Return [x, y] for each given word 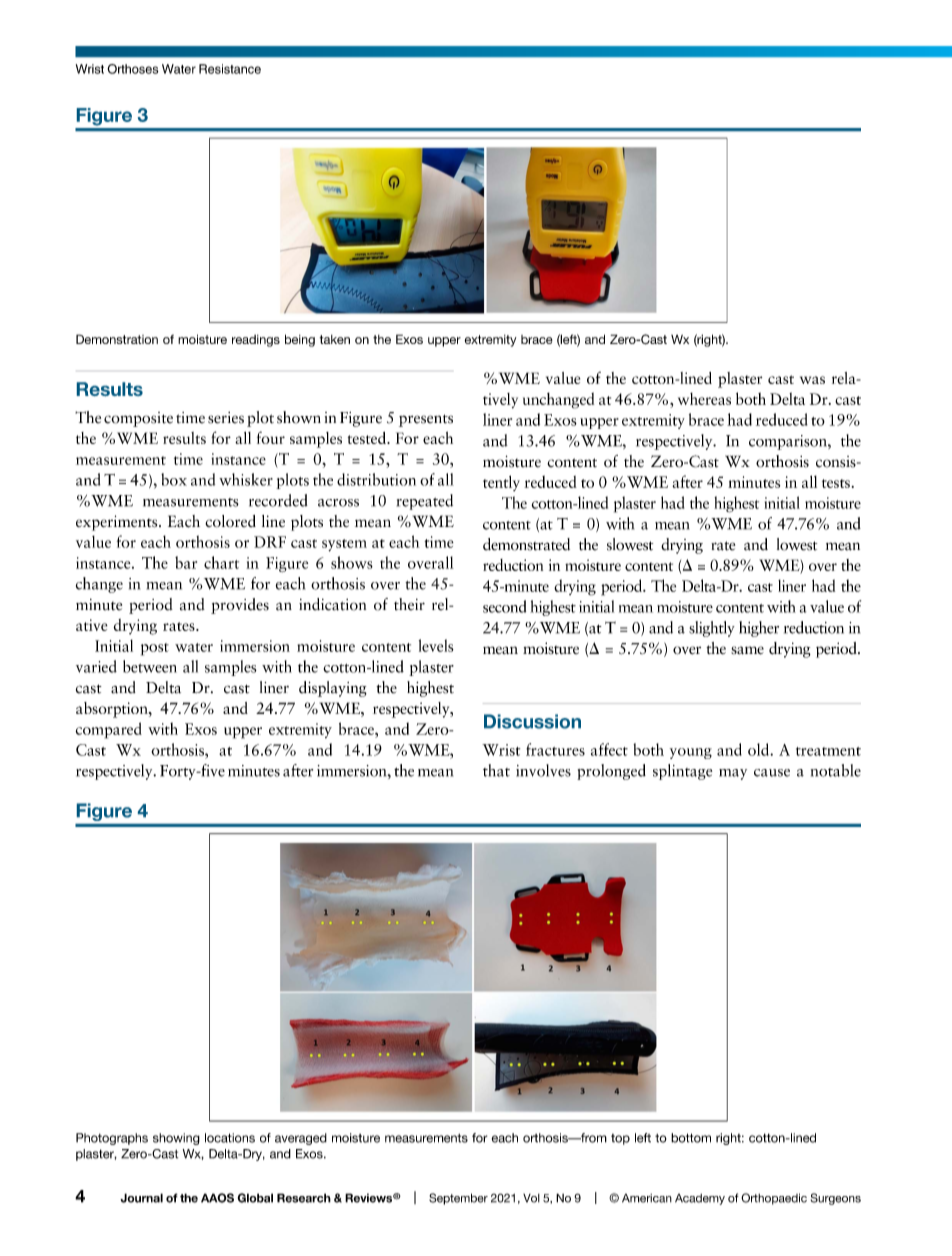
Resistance [230, 69]
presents [426, 420]
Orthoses [133, 69]
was [812, 380]
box [174, 479]
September [458, 1199]
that [496, 770]
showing [176, 1139]
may [733, 774]
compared [108, 730]
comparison [789, 442]
